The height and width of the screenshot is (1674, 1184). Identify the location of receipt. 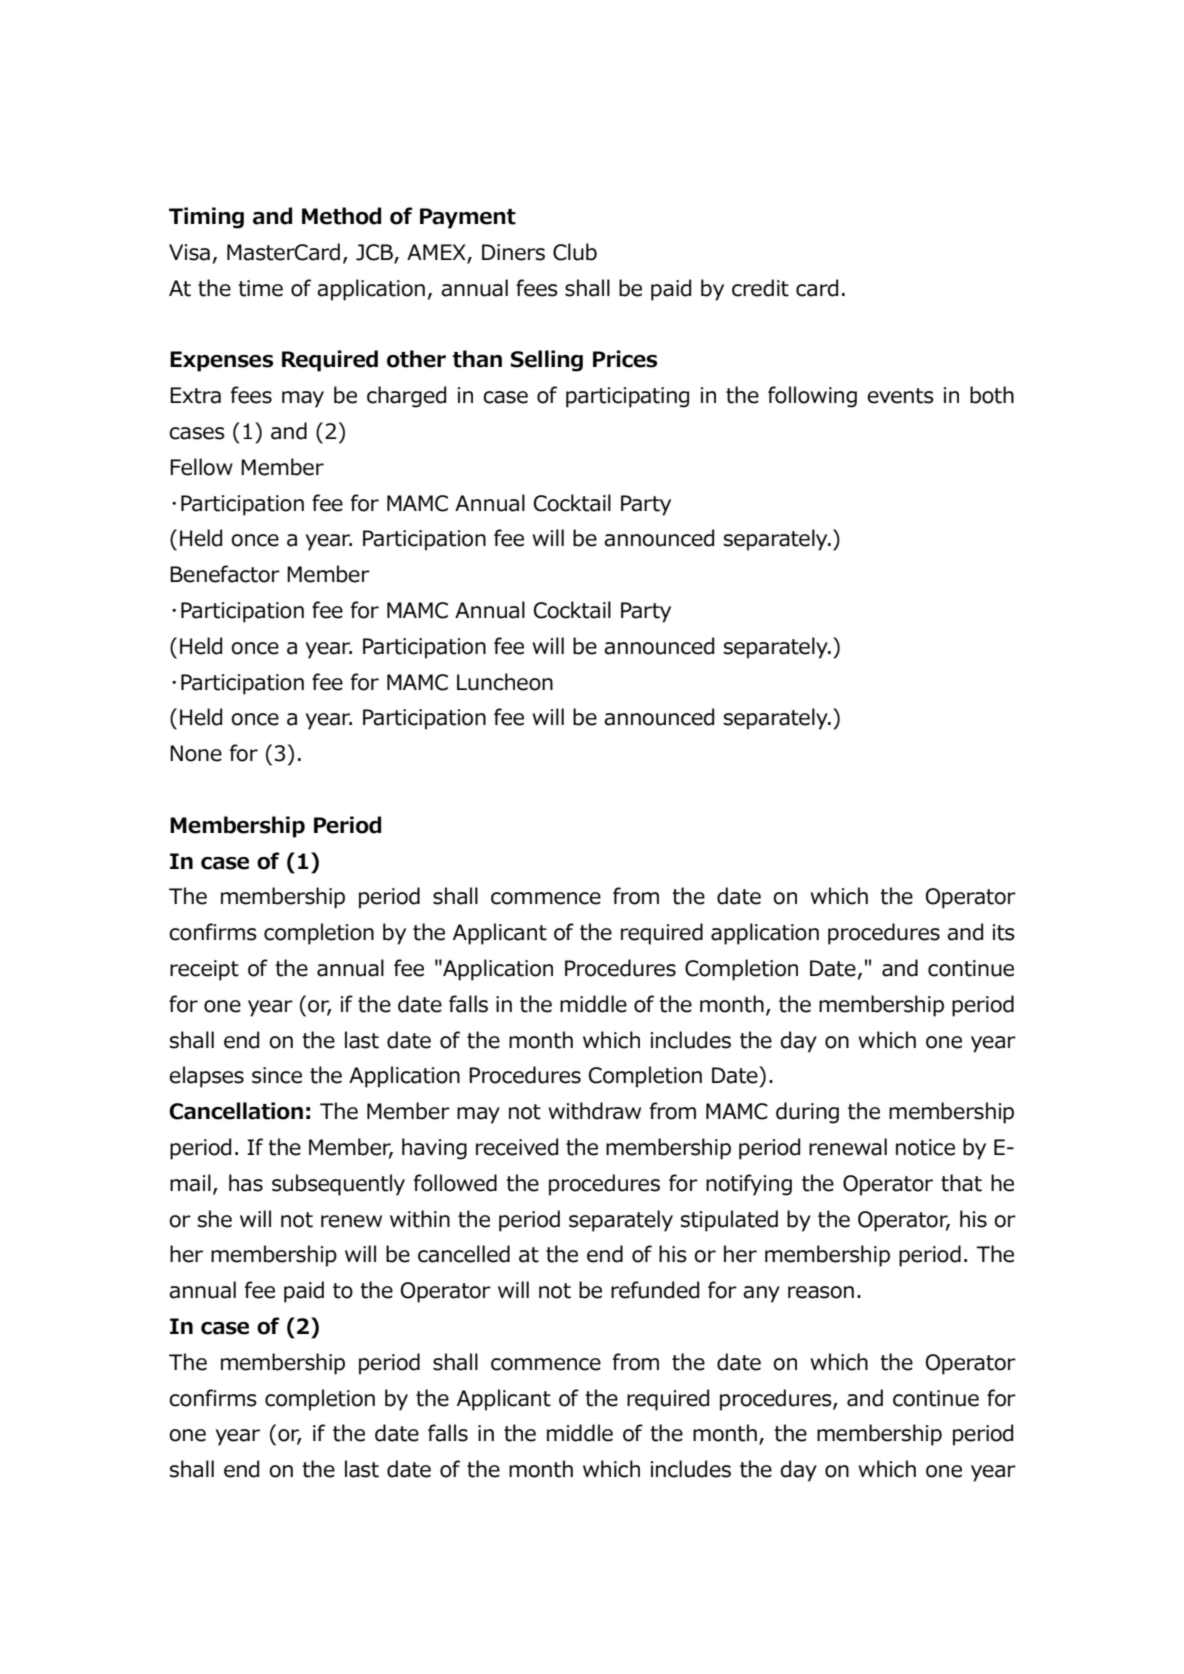
(204, 970).
